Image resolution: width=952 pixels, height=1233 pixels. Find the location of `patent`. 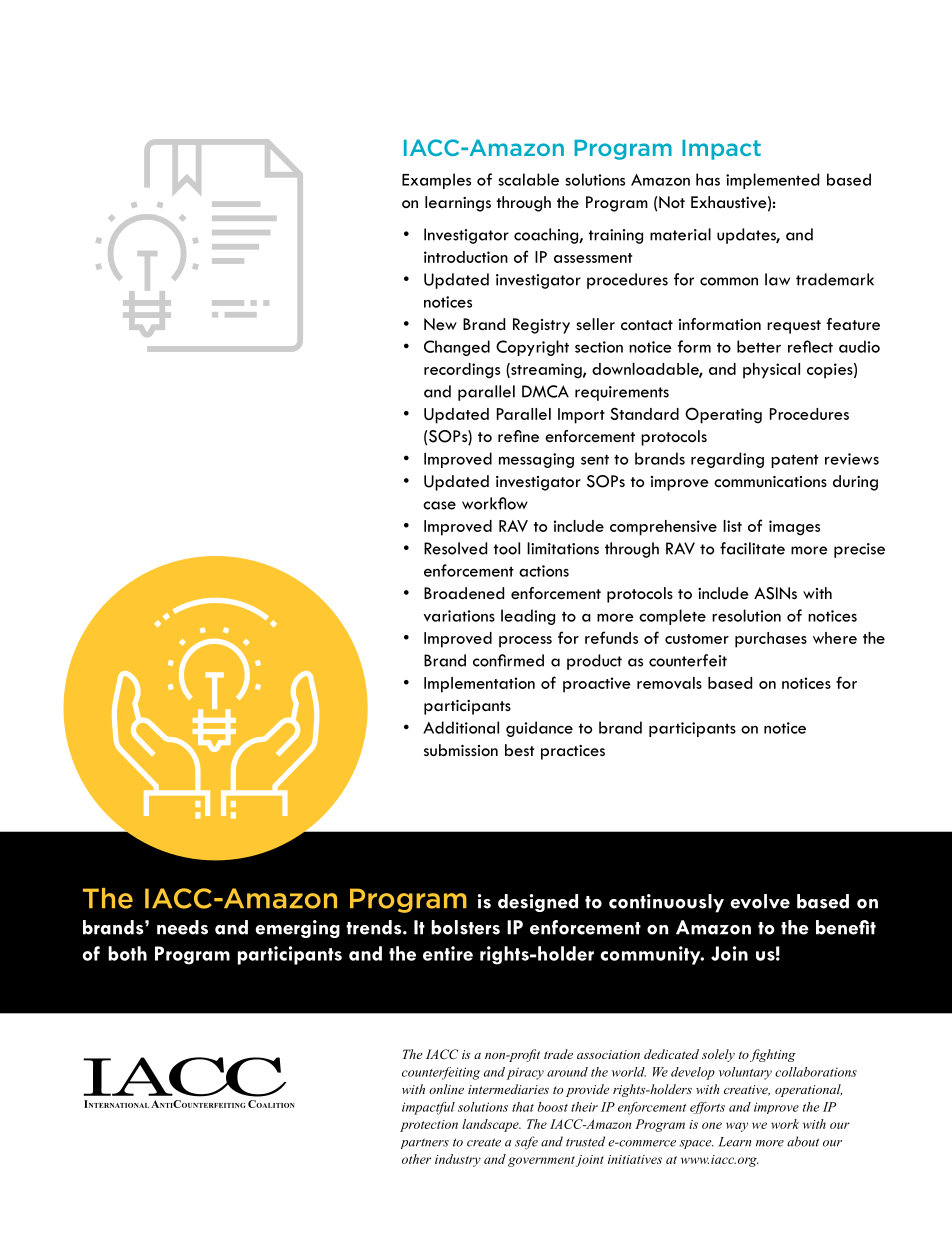

patent is located at coordinates (795, 461).
